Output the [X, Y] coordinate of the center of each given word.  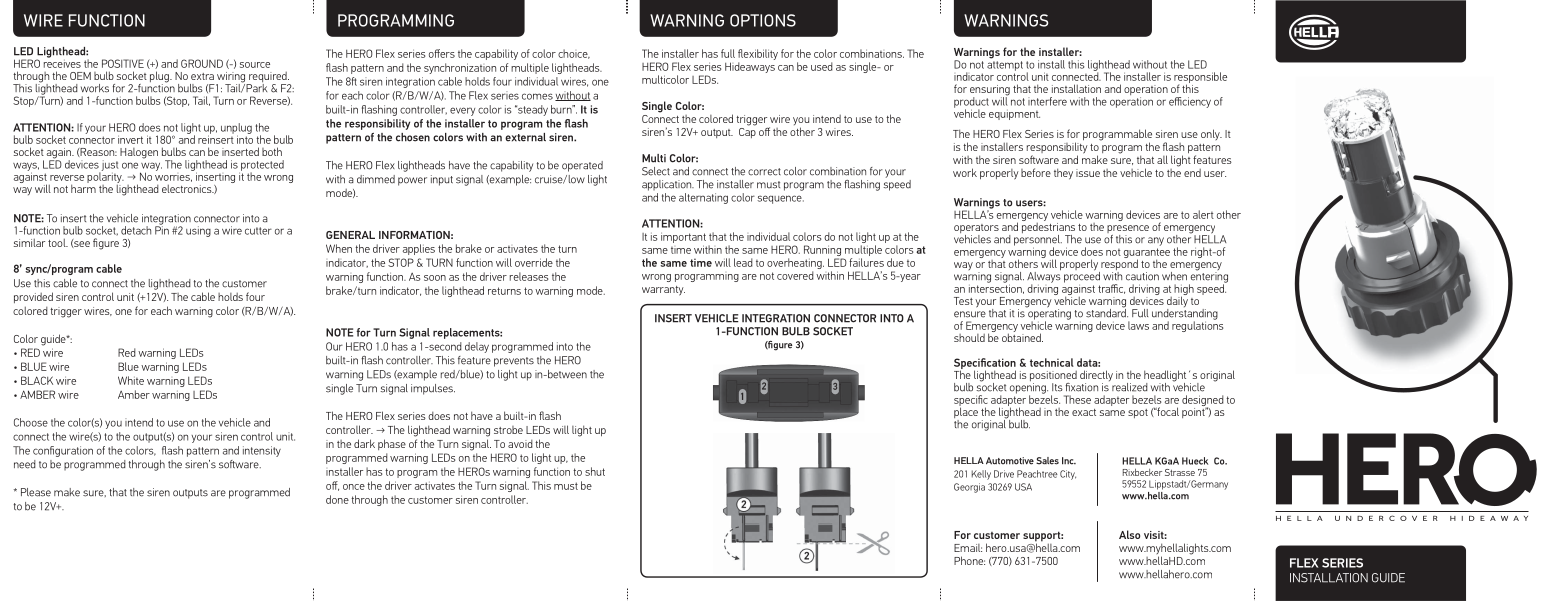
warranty [663, 291]
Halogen [139, 153]
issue [1088, 173]
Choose [31, 422]
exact [1084, 412]
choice [574, 54]
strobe [508, 430]
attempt [1005, 66]
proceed [1082, 277]
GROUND [202, 63]
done [337, 499]
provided [33, 297]
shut [595, 471]
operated [582, 166]
